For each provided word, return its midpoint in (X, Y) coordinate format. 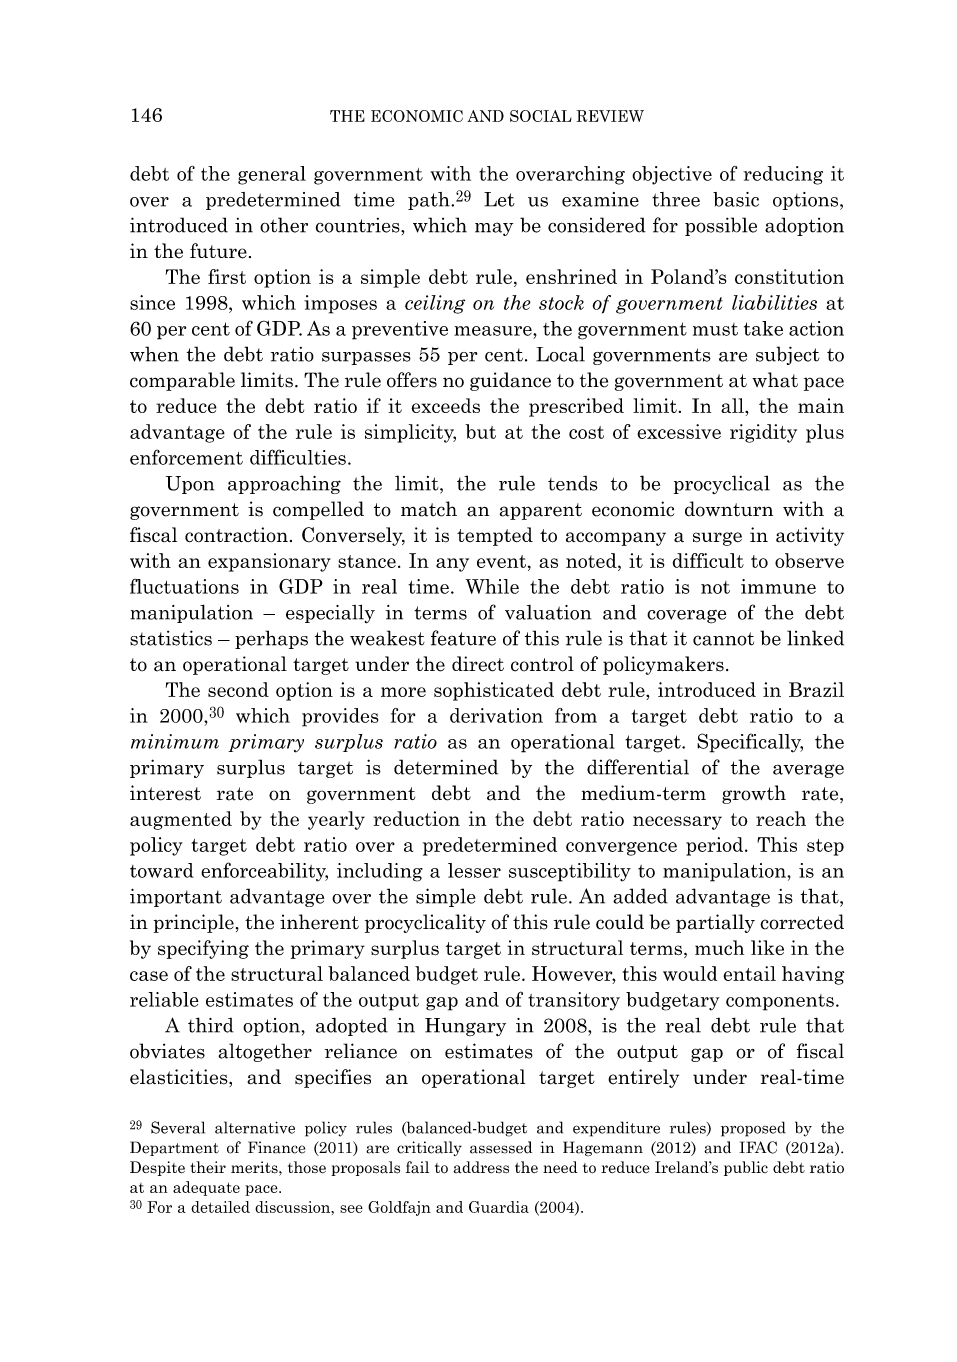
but (481, 431)
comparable (182, 381)
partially (715, 923)
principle (194, 923)
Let (499, 199)
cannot (723, 639)
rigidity (763, 433)
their (208, 1167)
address (481, 1167)
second (238, 689)
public (746, 1168)
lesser (474, 870)
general (272, 175)
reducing (783, 175)
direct (478, 664)
